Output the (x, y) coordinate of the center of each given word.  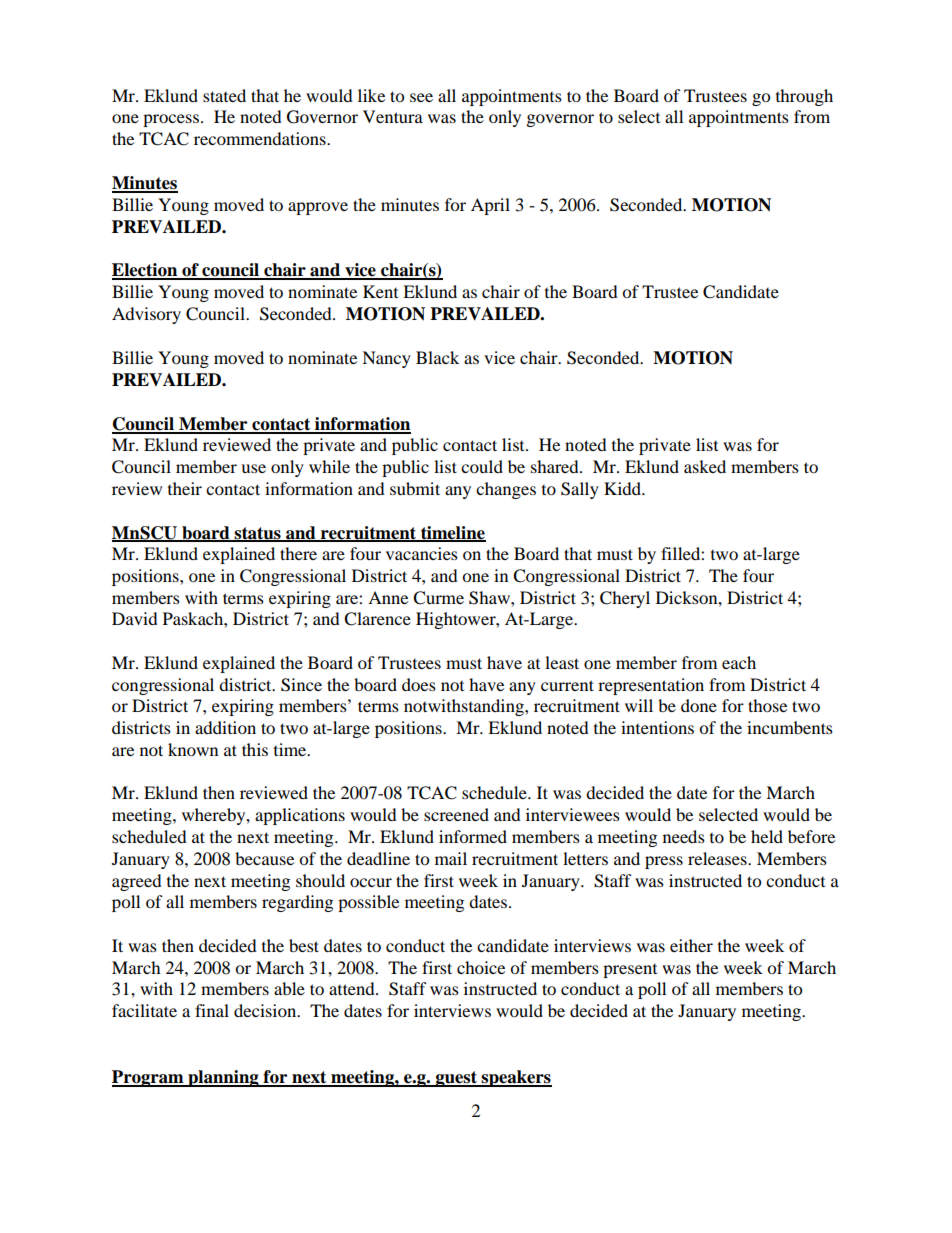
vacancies (422, 553)
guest (456, 1079)
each (739, 662)
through (804, 97)
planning (223, 1078)
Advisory (146, 315)
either (691, 945)
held (767, 836)
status (257, 534)
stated (224, 95)
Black (437, 357)
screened (456, 814)
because (264, 858)
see (421, 97)
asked (705, 466)
